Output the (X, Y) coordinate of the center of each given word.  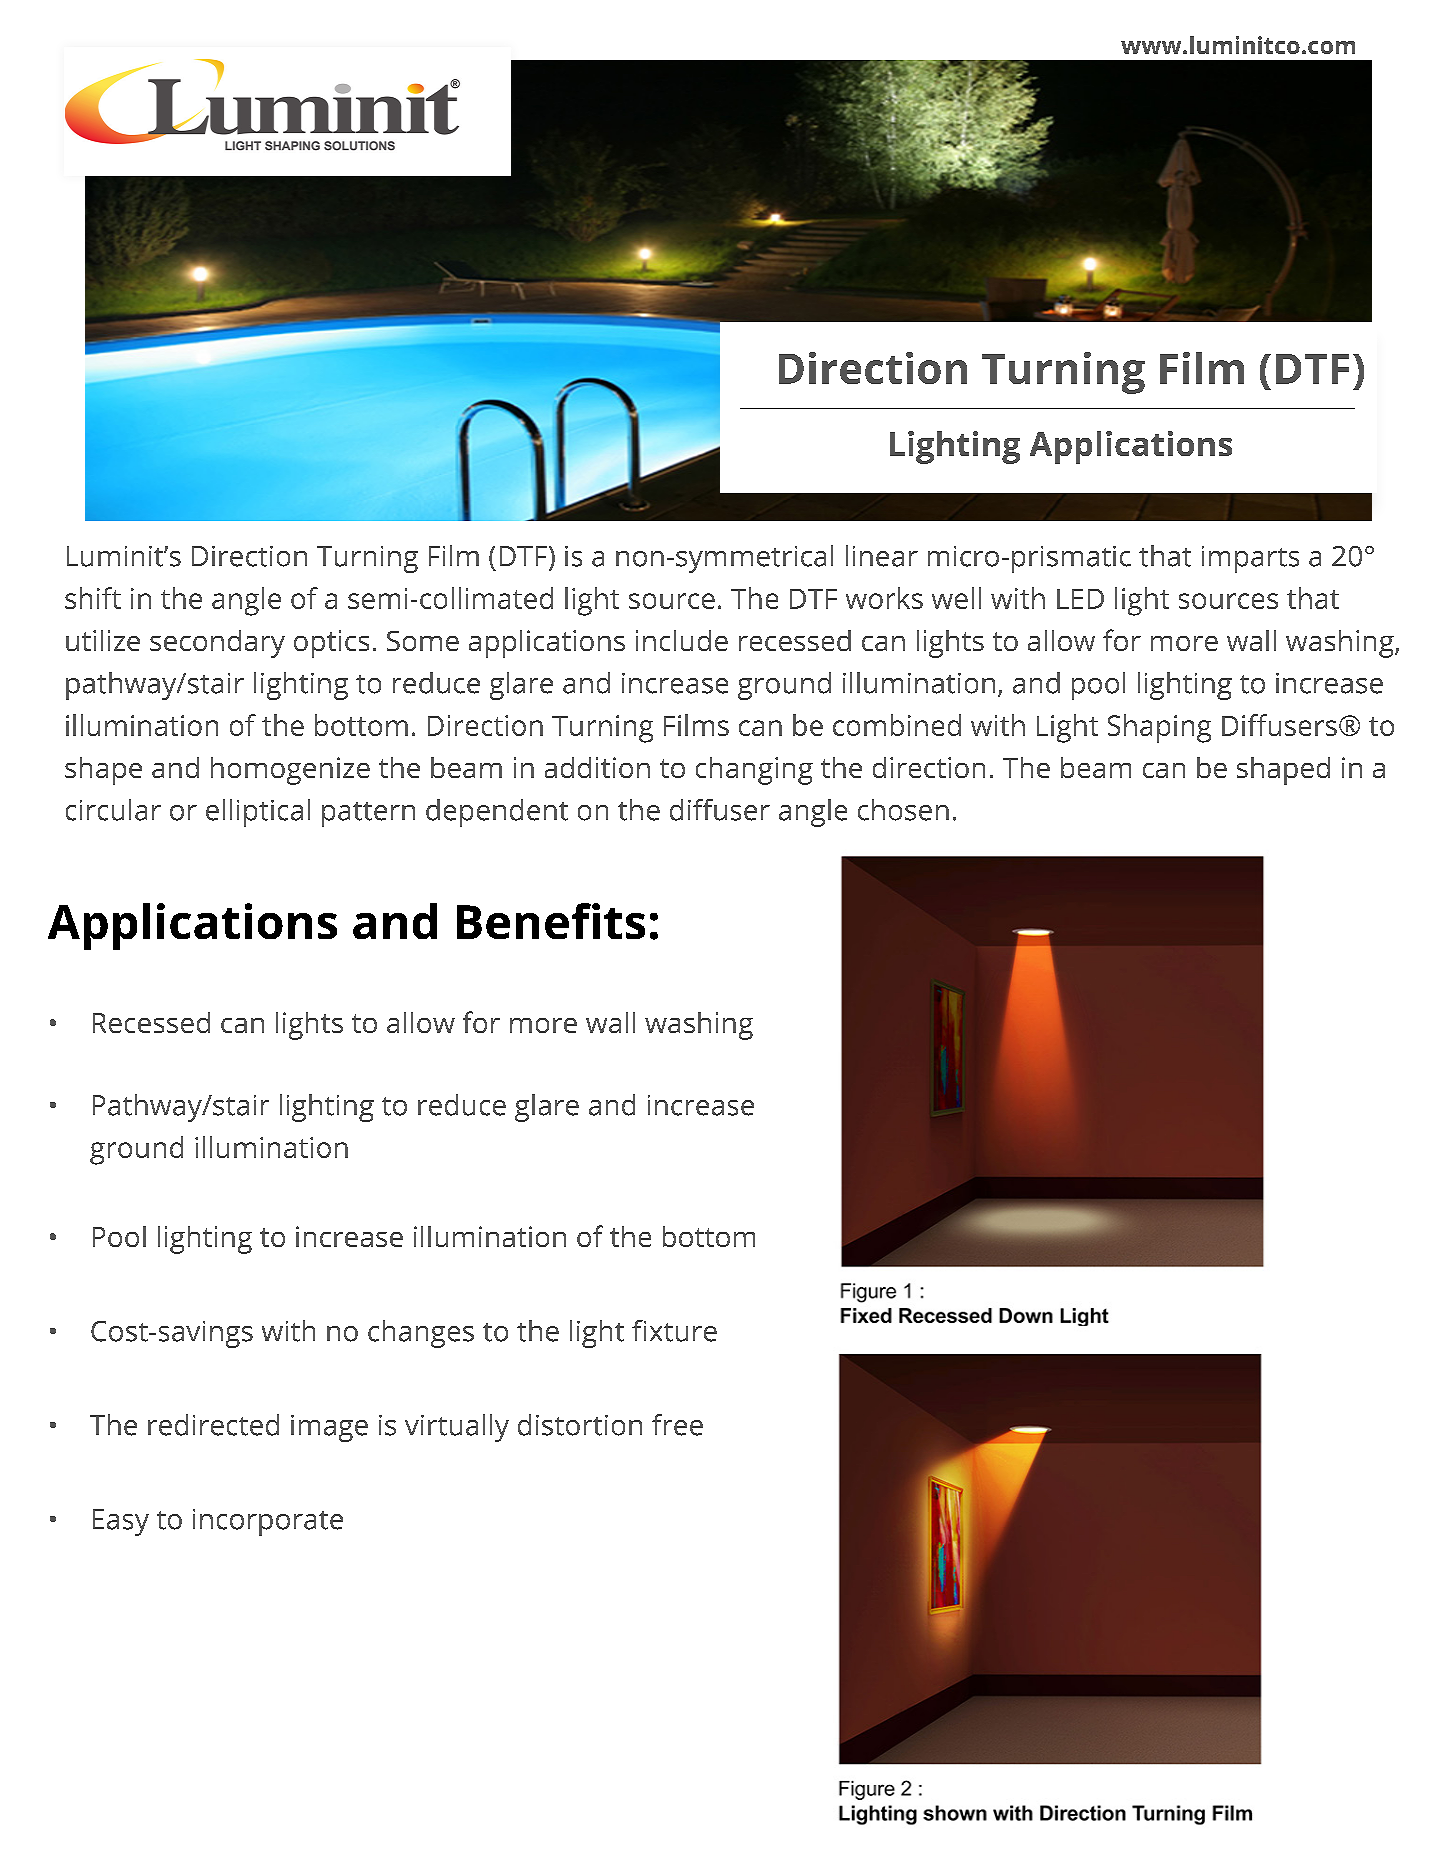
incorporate (268, 1522)
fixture (674, 1331)
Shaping (1159, 728)
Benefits (551, 921)
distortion (580, 1425)
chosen (903, 810)
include (682, 640)
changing (754, 771)
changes (421, 1334)
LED (1080, 599)
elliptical (258, 813)
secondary (217, 644)
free (677, 1425)
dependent (497, 813)
